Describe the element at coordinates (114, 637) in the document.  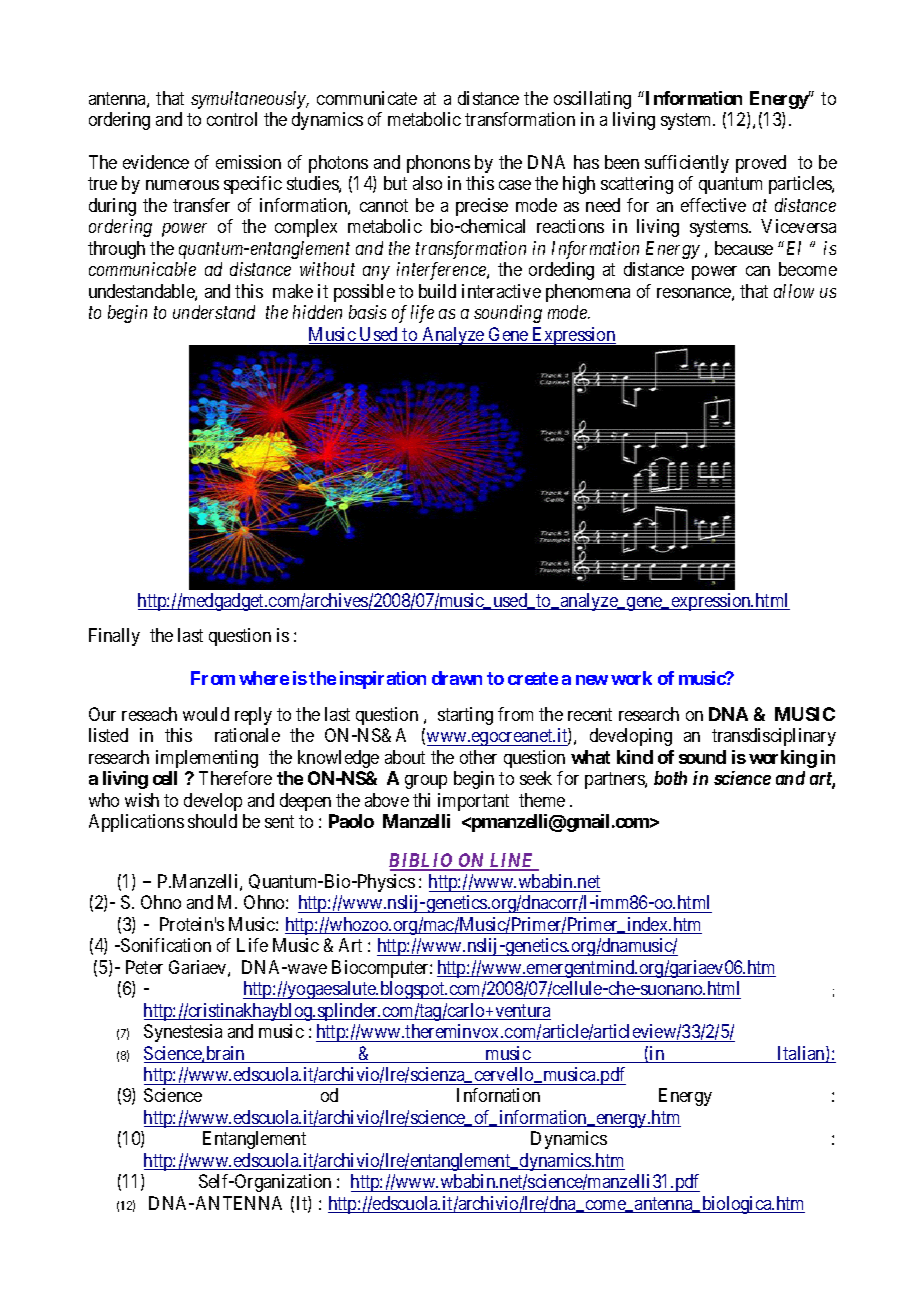
I see `Finally` at that location.
